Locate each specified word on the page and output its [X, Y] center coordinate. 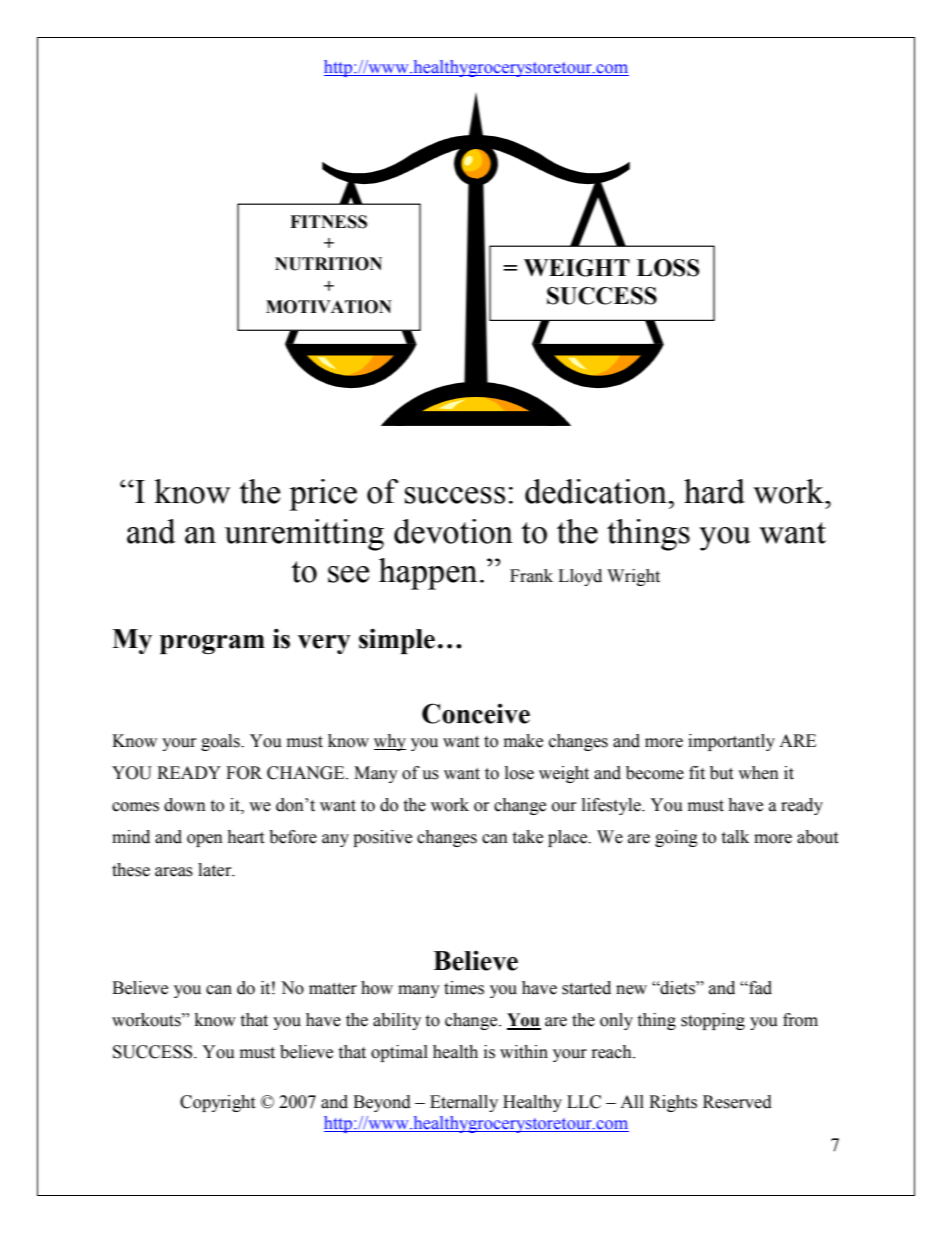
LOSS [668, 268]
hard [714, 491]
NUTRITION [328, 264]
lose [519, 773]
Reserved [737, 1102]
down [185, 805]
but [721, 773]
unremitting [304, 535]
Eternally [464, 1103]
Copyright [217, 1103]
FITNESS [328, 222]
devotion [453, 531]
